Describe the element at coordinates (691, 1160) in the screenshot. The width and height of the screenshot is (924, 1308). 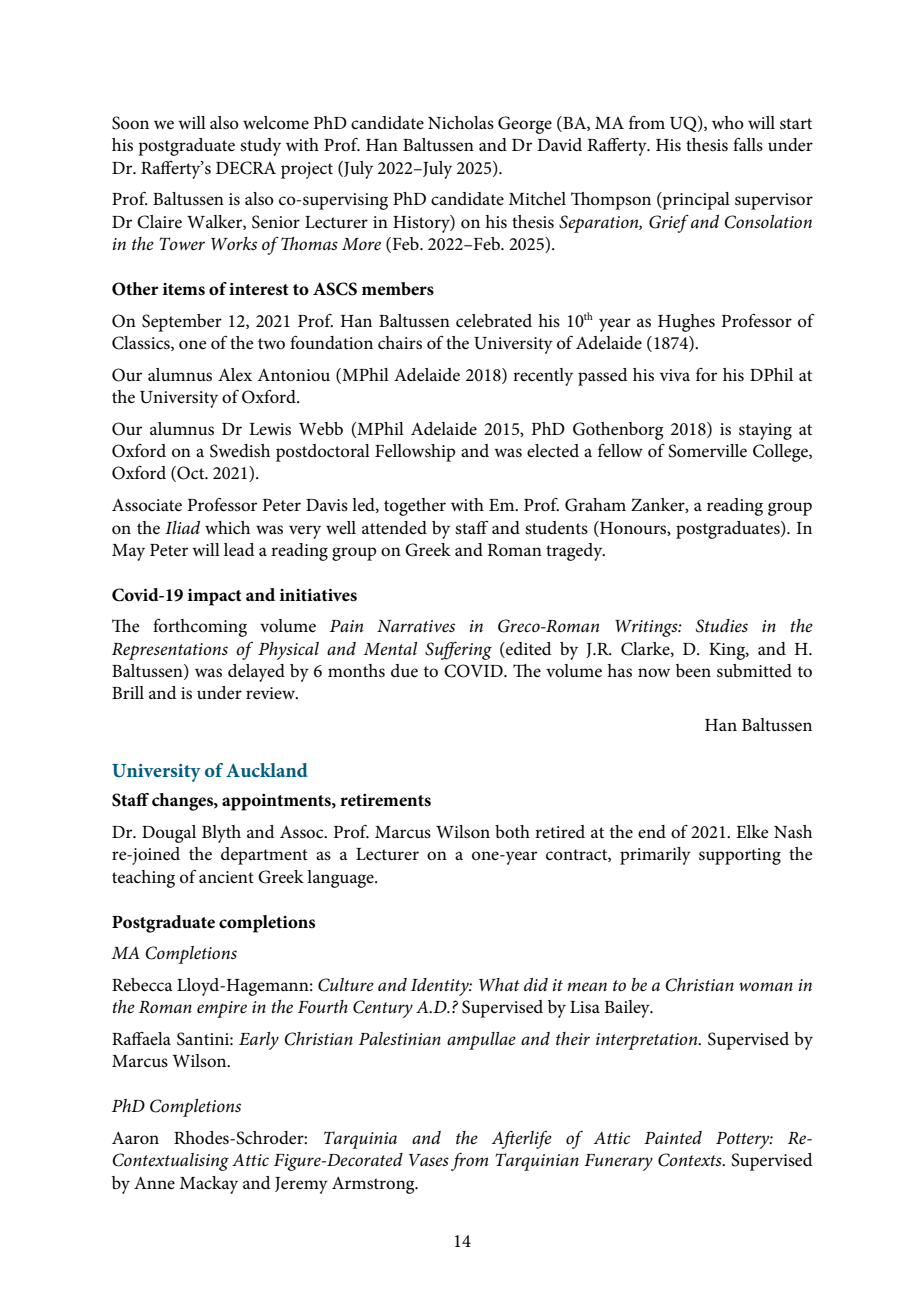
I see `Contexts` at that location.
